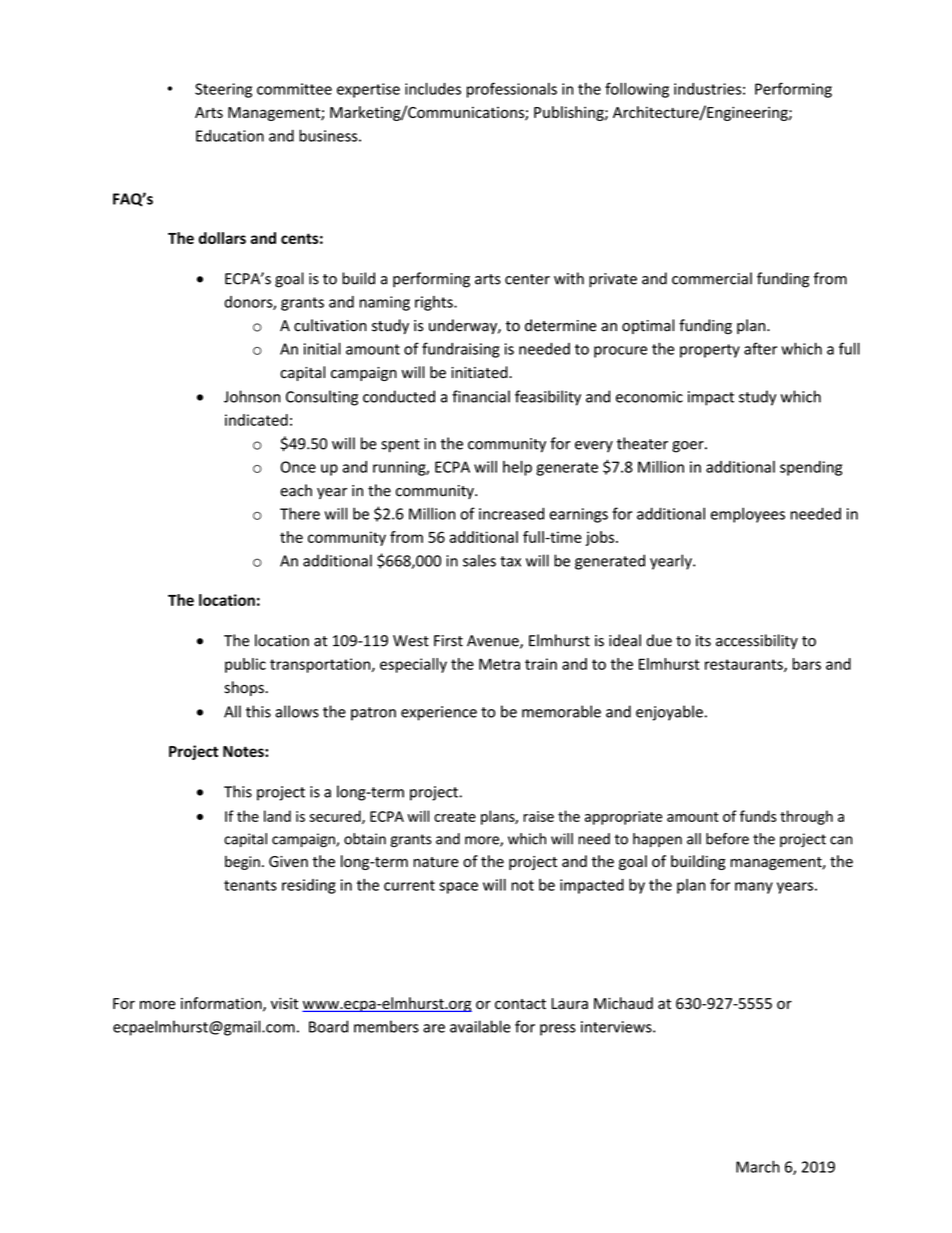 The image size is (952, 1233). I want to click on space, so click(458, 888).
